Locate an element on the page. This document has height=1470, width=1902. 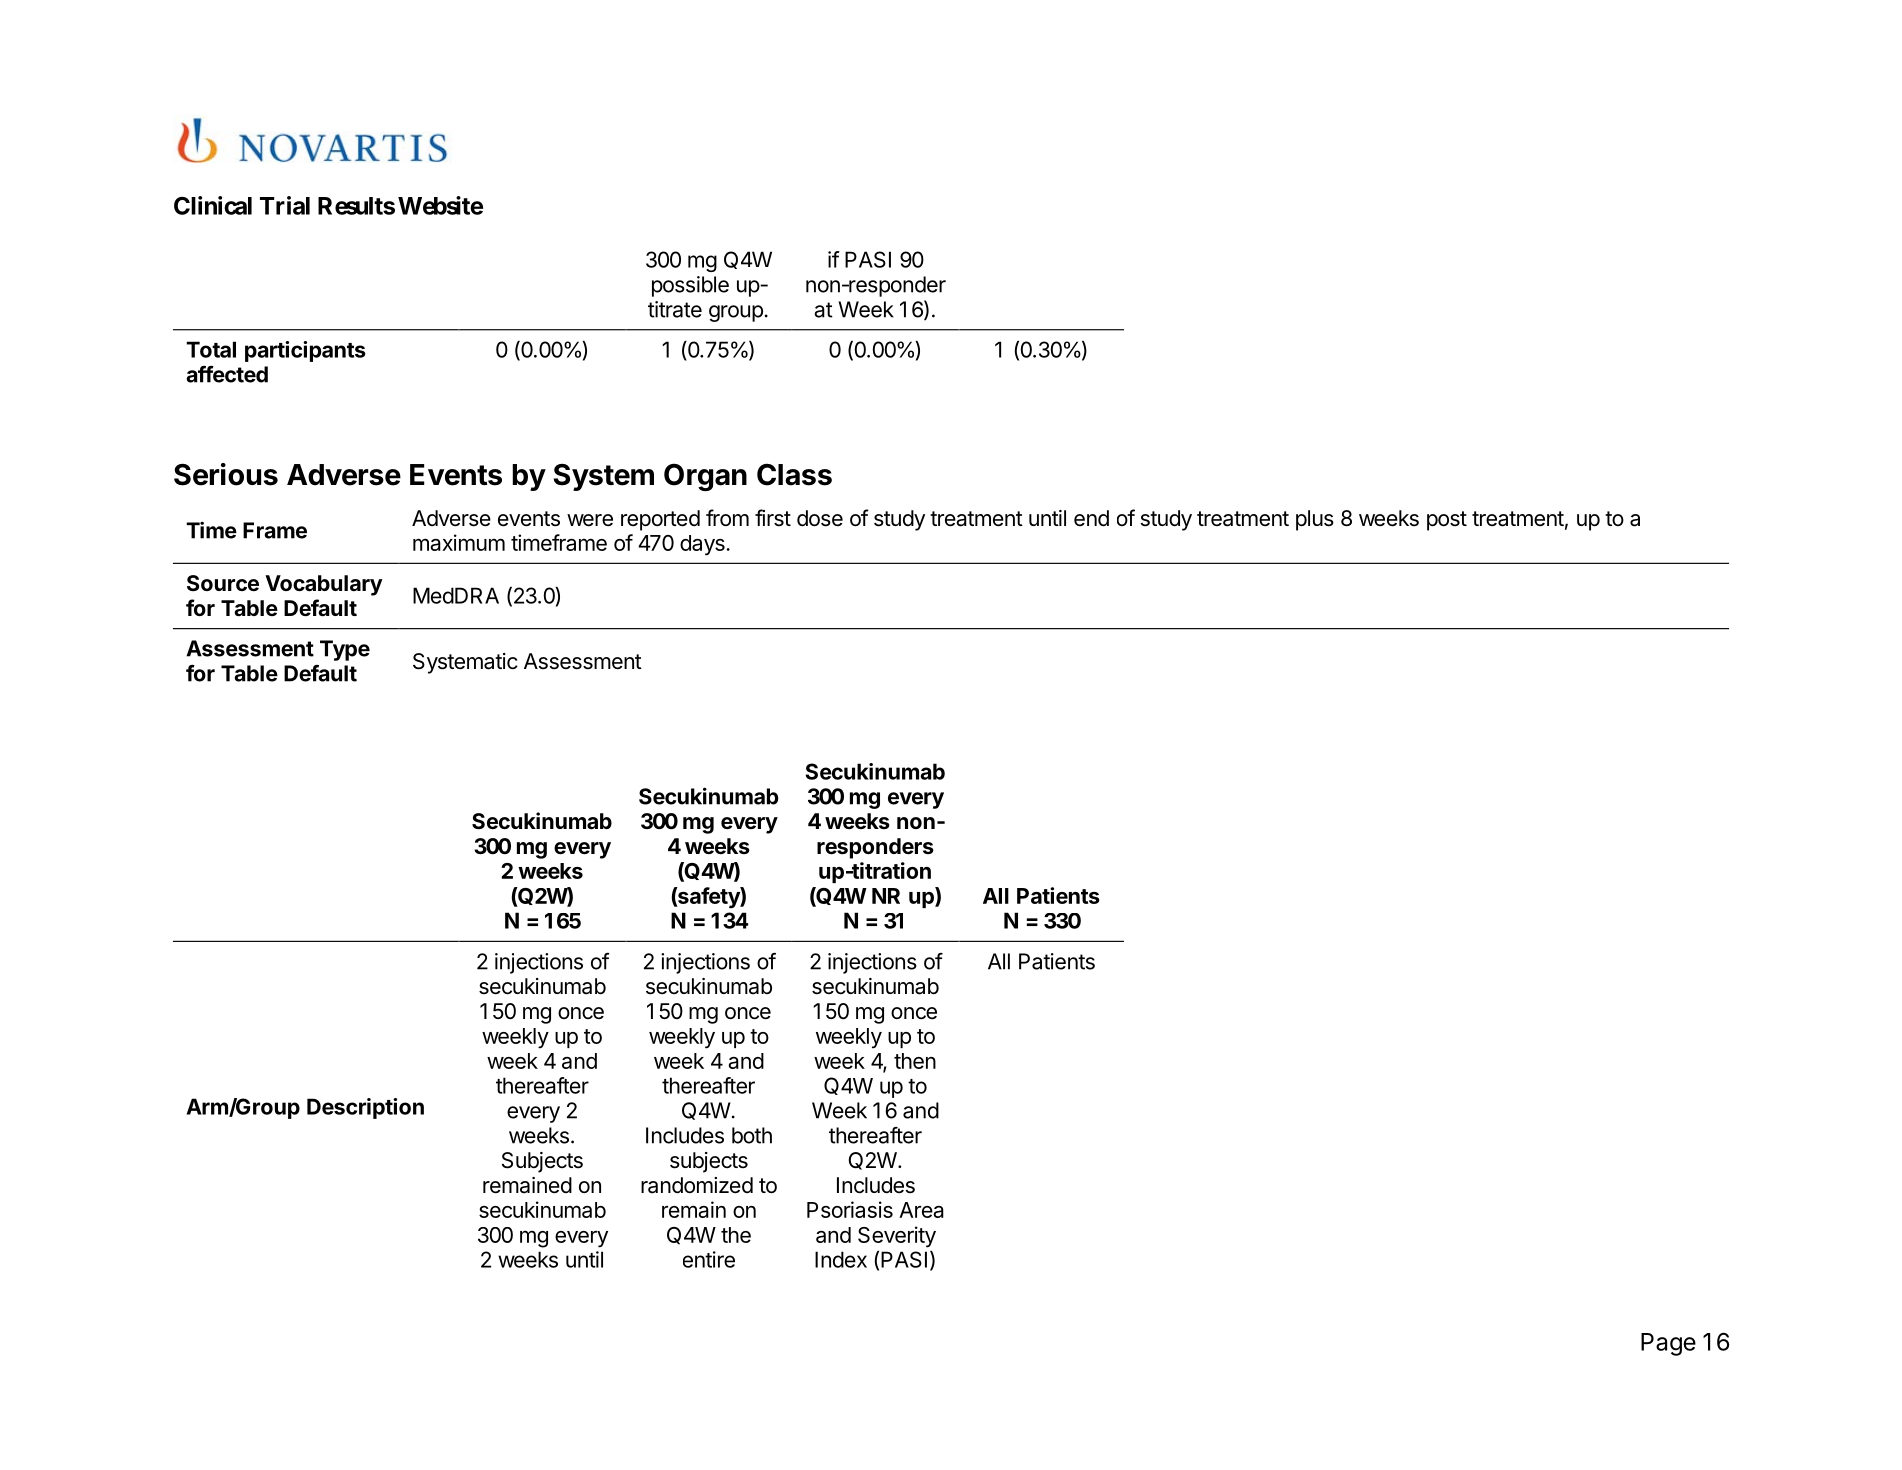
end is located at coordinates (1091, 518).
